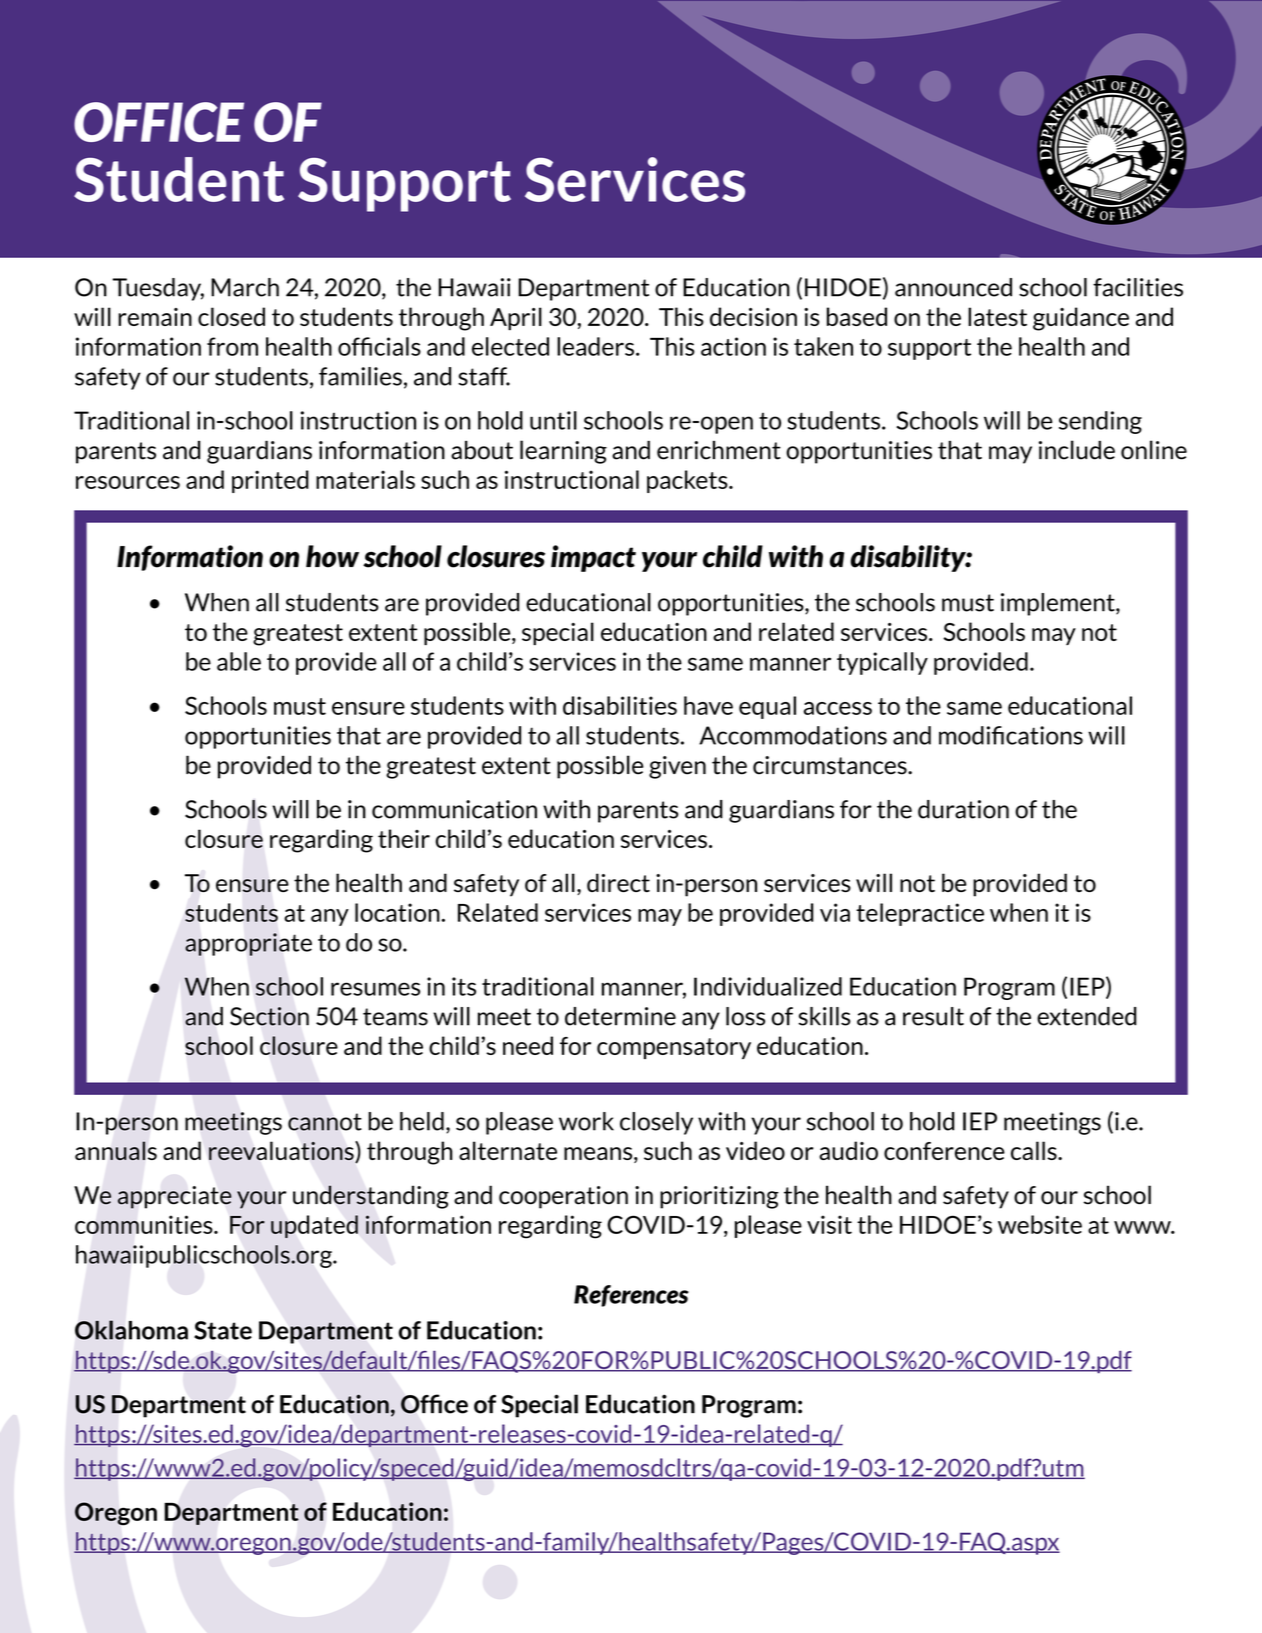  Describe the element at coordinates (223, 1330) in the document. I see `State` at that location.
